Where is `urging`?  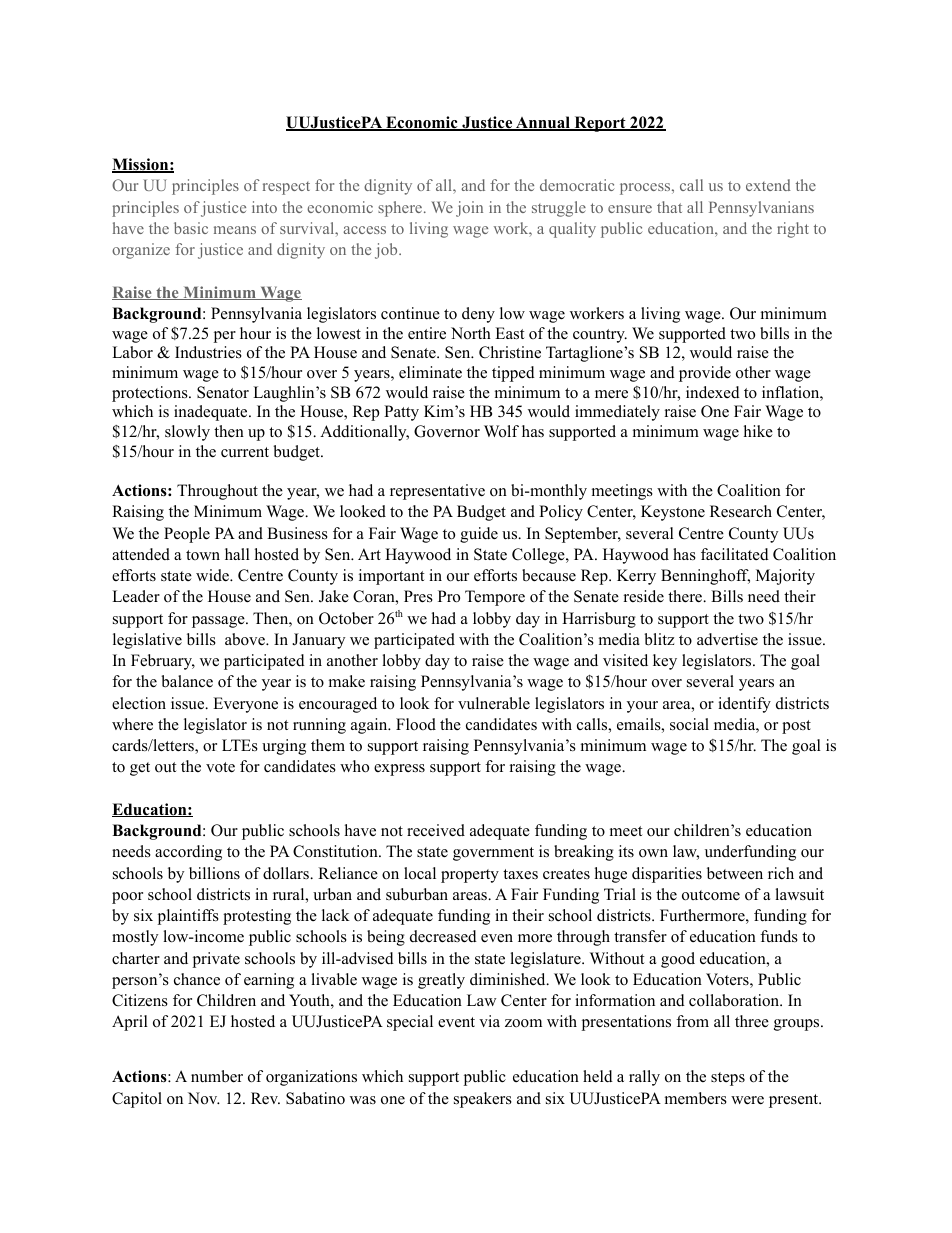 urging is located at coordinates (284, 747).
